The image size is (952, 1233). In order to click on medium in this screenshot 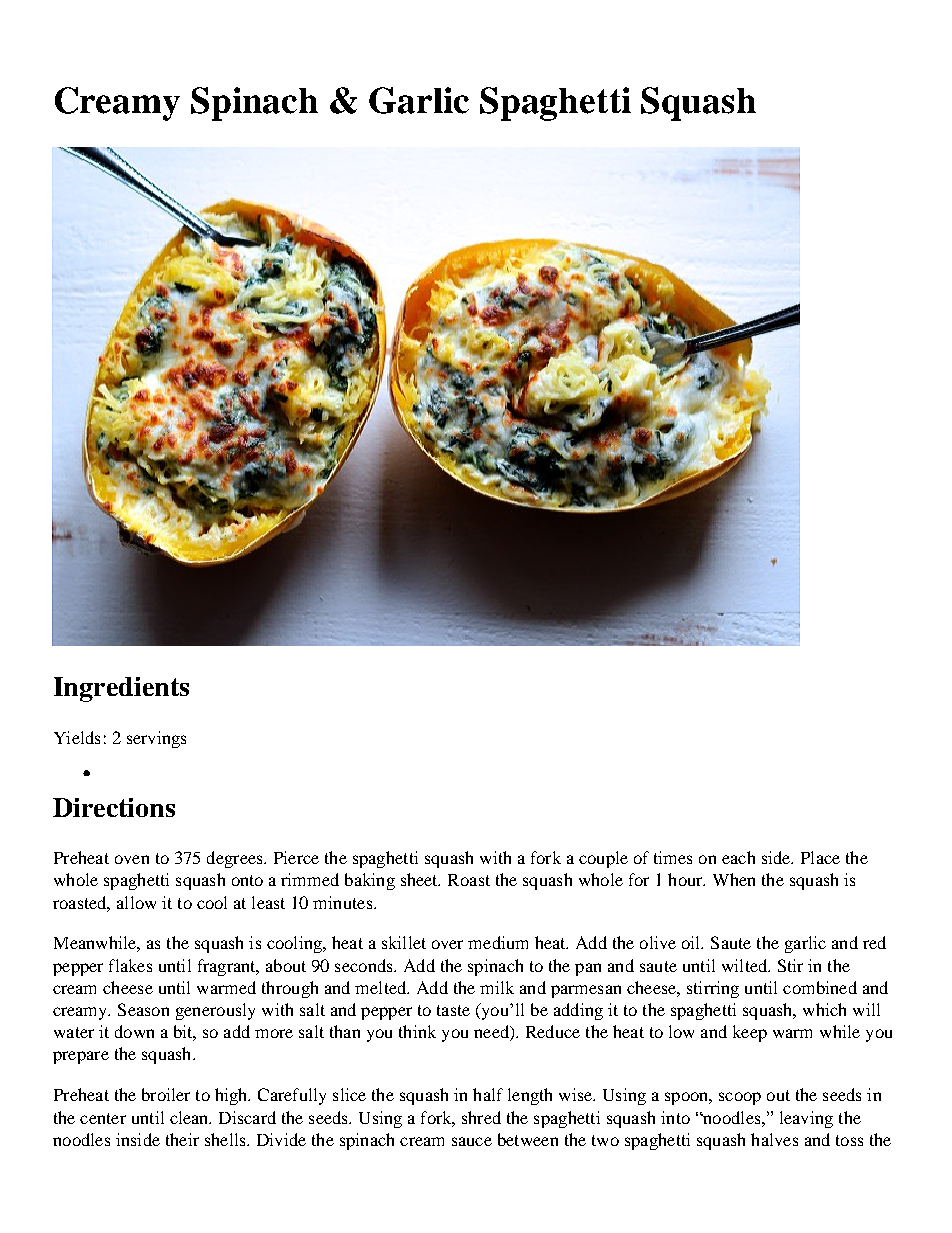, I will do `click(498, 942)`.
